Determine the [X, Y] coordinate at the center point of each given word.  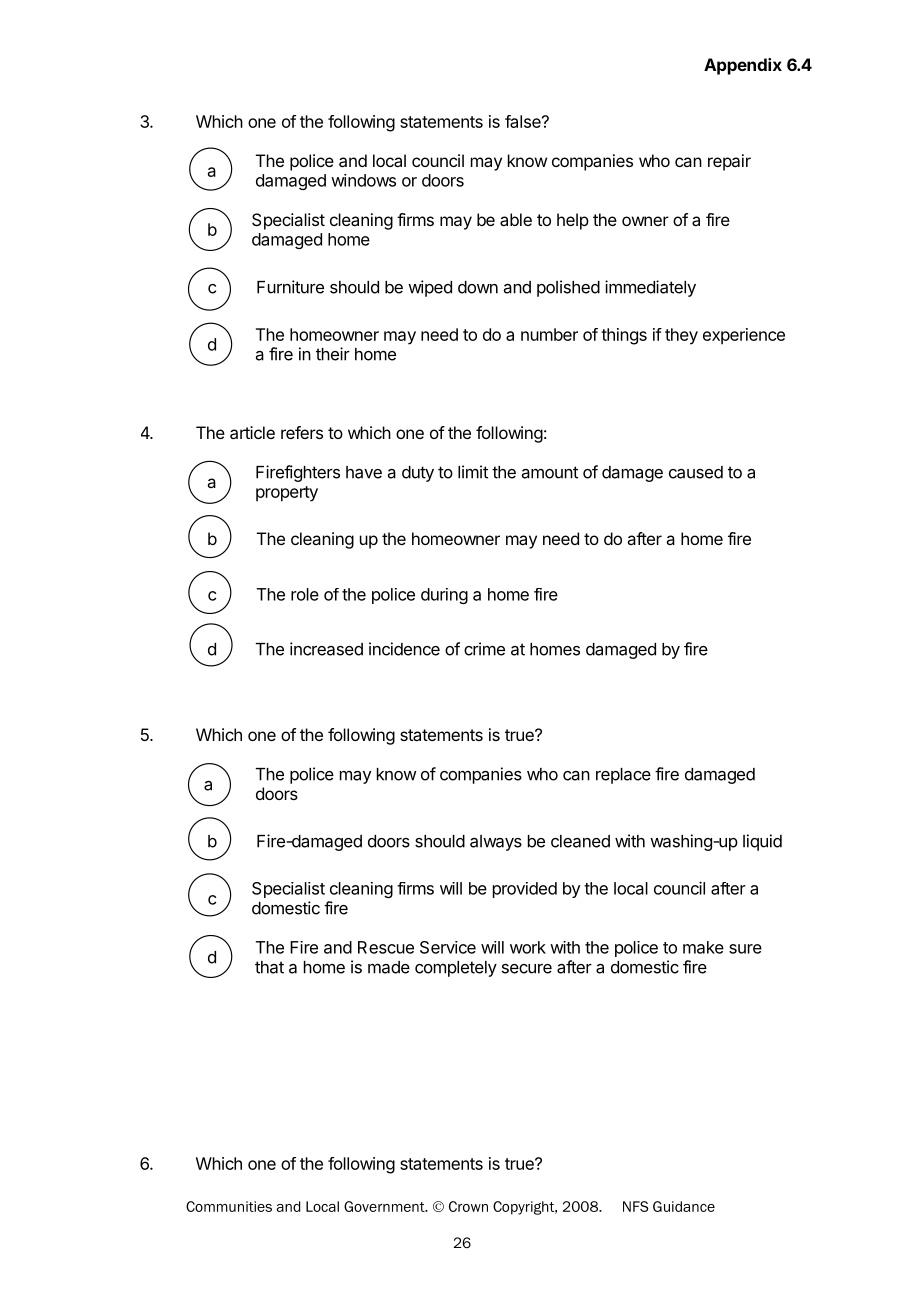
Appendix [743, 66]
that [269, 967]
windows [363, 180]
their [333, 354]
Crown [468, 1206]
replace [623, 776]
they [681, 336]
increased [326, 649]
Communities [229, 1206]
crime [484, 649]
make [703, 947]
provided [525, 890]
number [549, 334]
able [516, 219]
